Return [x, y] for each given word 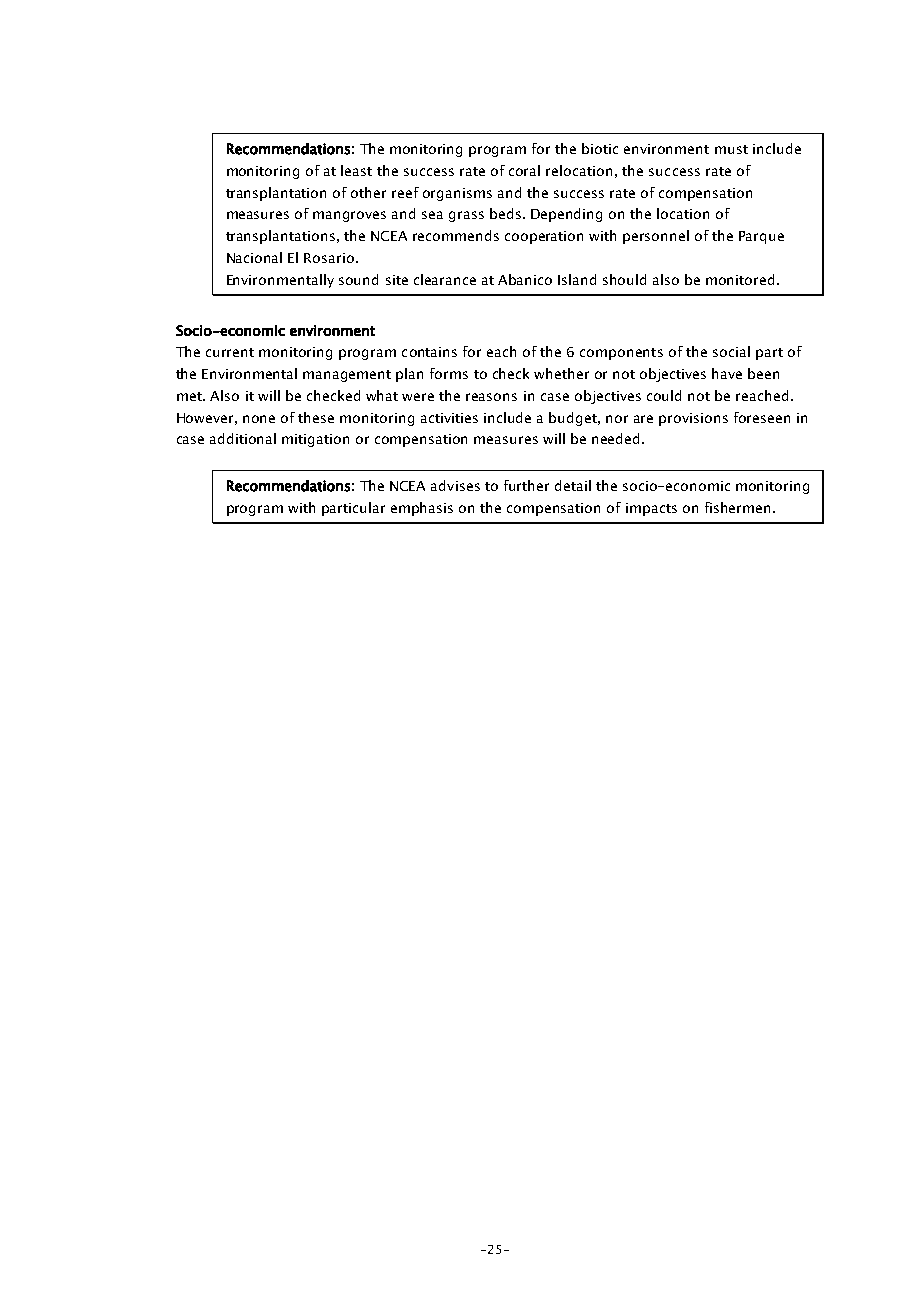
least [356, 170]
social [731, 351]
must [731, 149]
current [230, 352]
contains [429, 352]
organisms [457, 194]
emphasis [422, 509]
